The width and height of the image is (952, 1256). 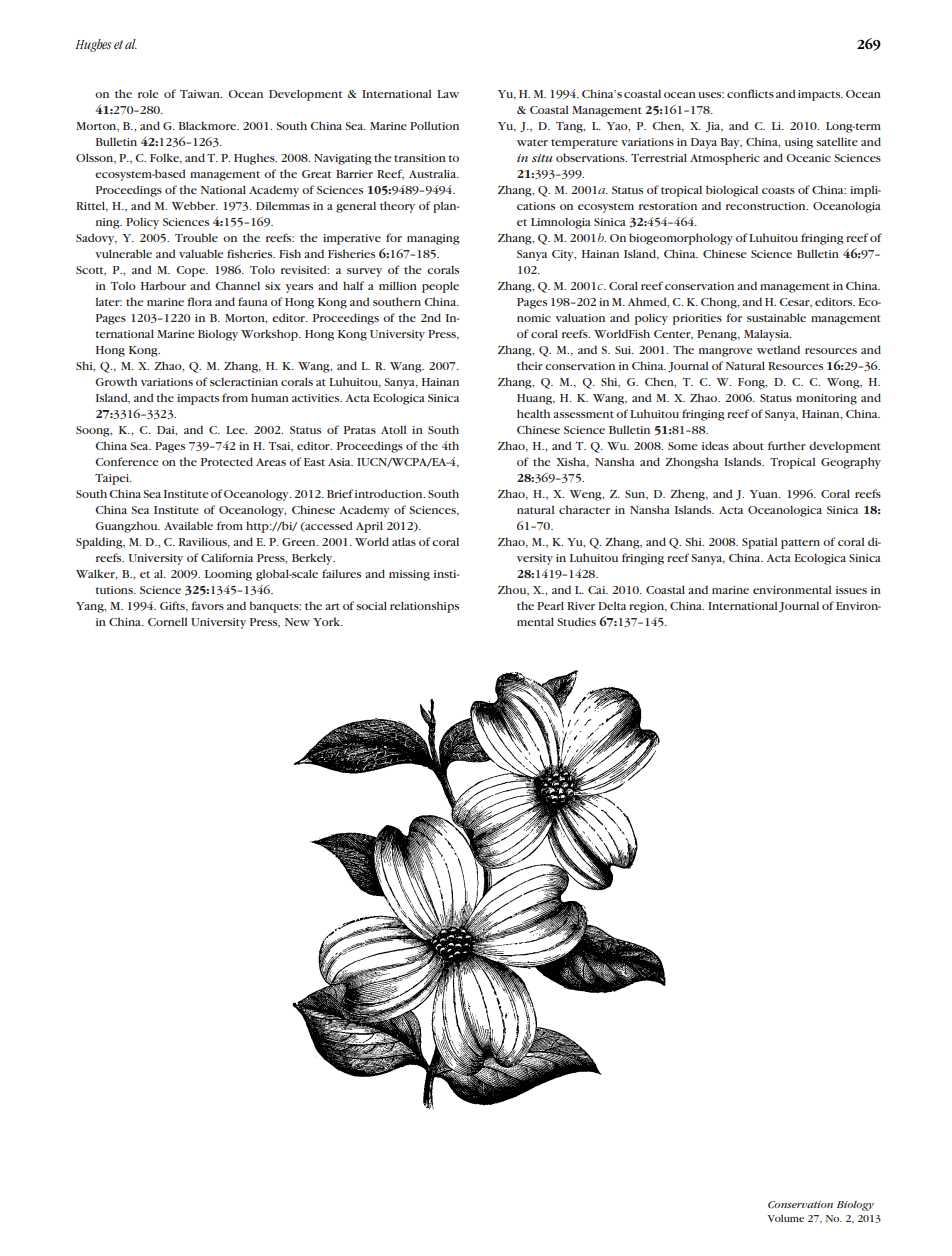 What do you see at coordinates (208, 125) in the image?
I see `Blackmore` at bounding box center [208, 125].
